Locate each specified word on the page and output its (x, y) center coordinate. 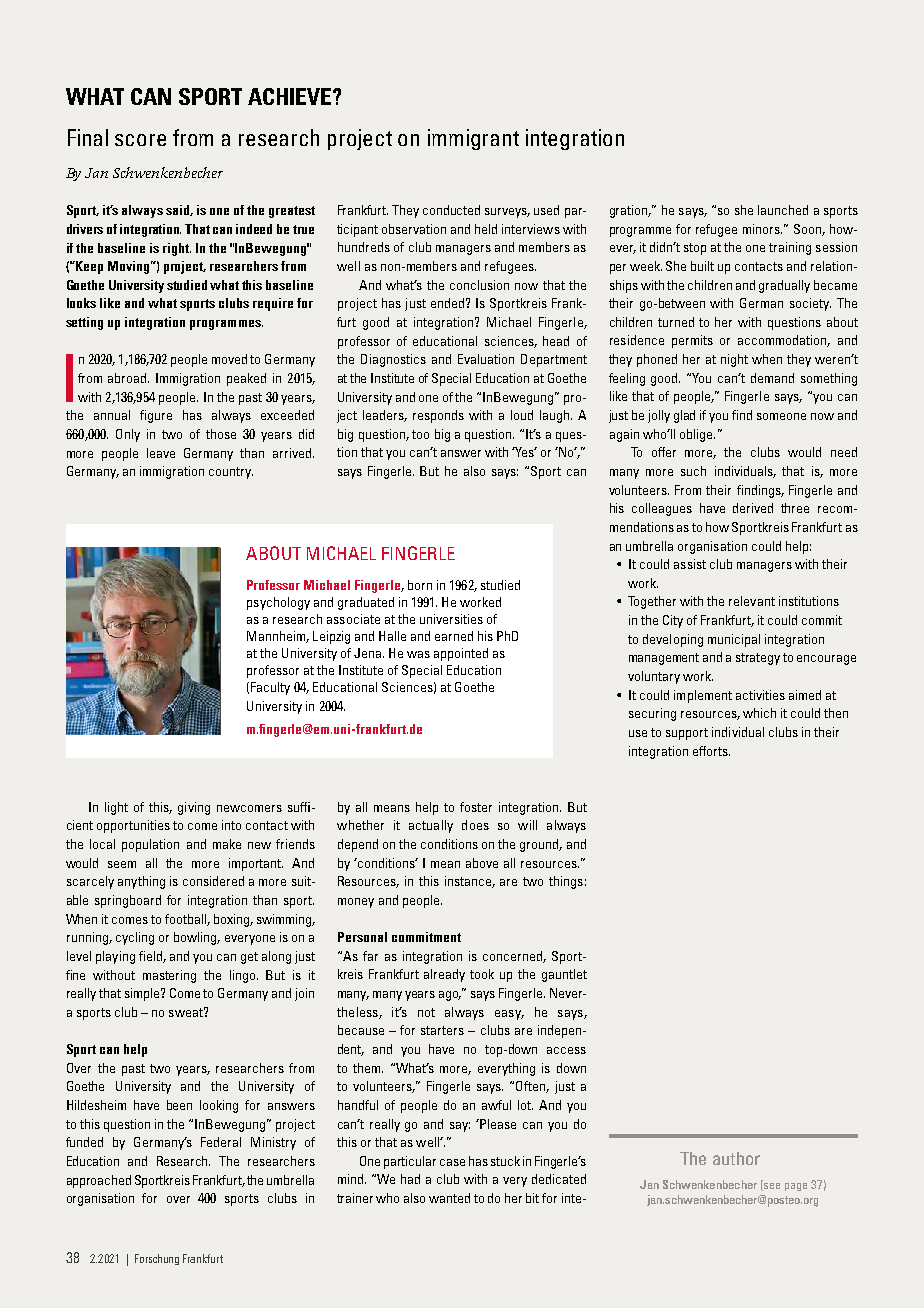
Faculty (270, 688)
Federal (221, 1142)
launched (783, 210)
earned (454, 636)
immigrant (473, 139)
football (186, 920)
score (140, 140)
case (452, 1162)
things (566, 882)
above (482, 863)
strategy (758, 659)
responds (438, 416)
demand (772, 378)
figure (156, 416)
